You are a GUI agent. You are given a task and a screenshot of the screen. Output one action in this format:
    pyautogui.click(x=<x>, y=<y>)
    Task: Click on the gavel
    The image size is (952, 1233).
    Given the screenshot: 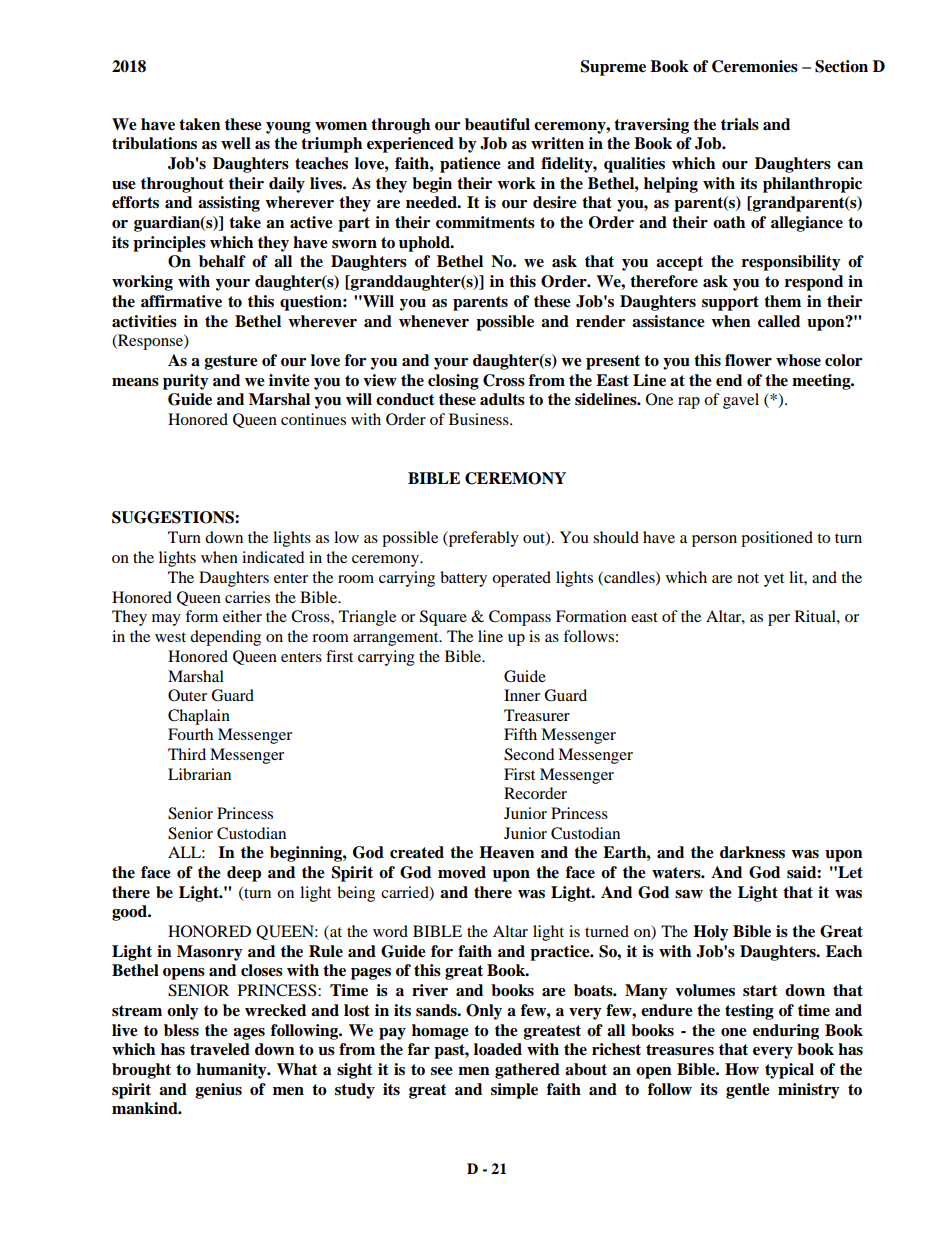 What is the action you would take?
    pyautogui.click(x=741, y=401)
